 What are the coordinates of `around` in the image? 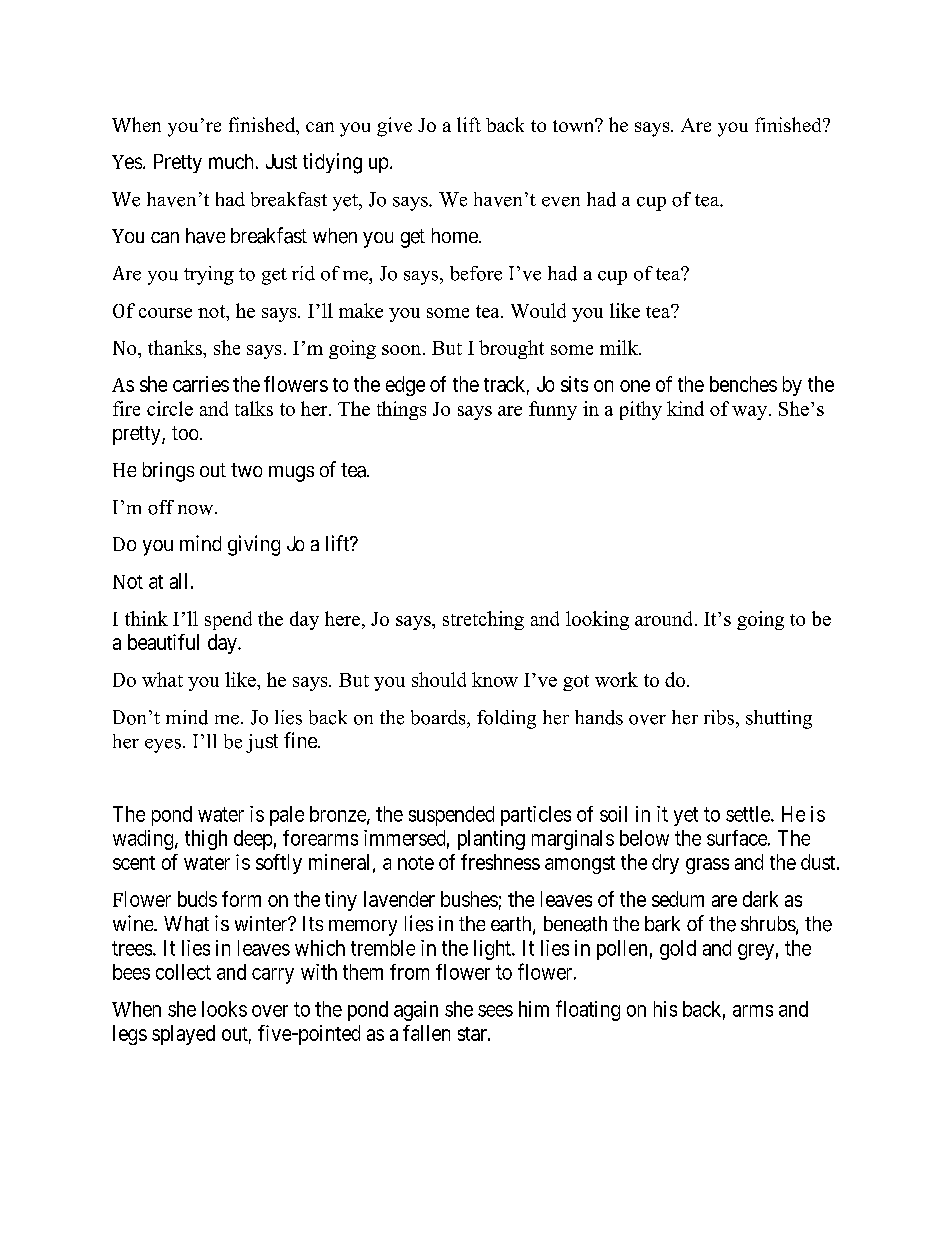 It's located at (663, 618).
